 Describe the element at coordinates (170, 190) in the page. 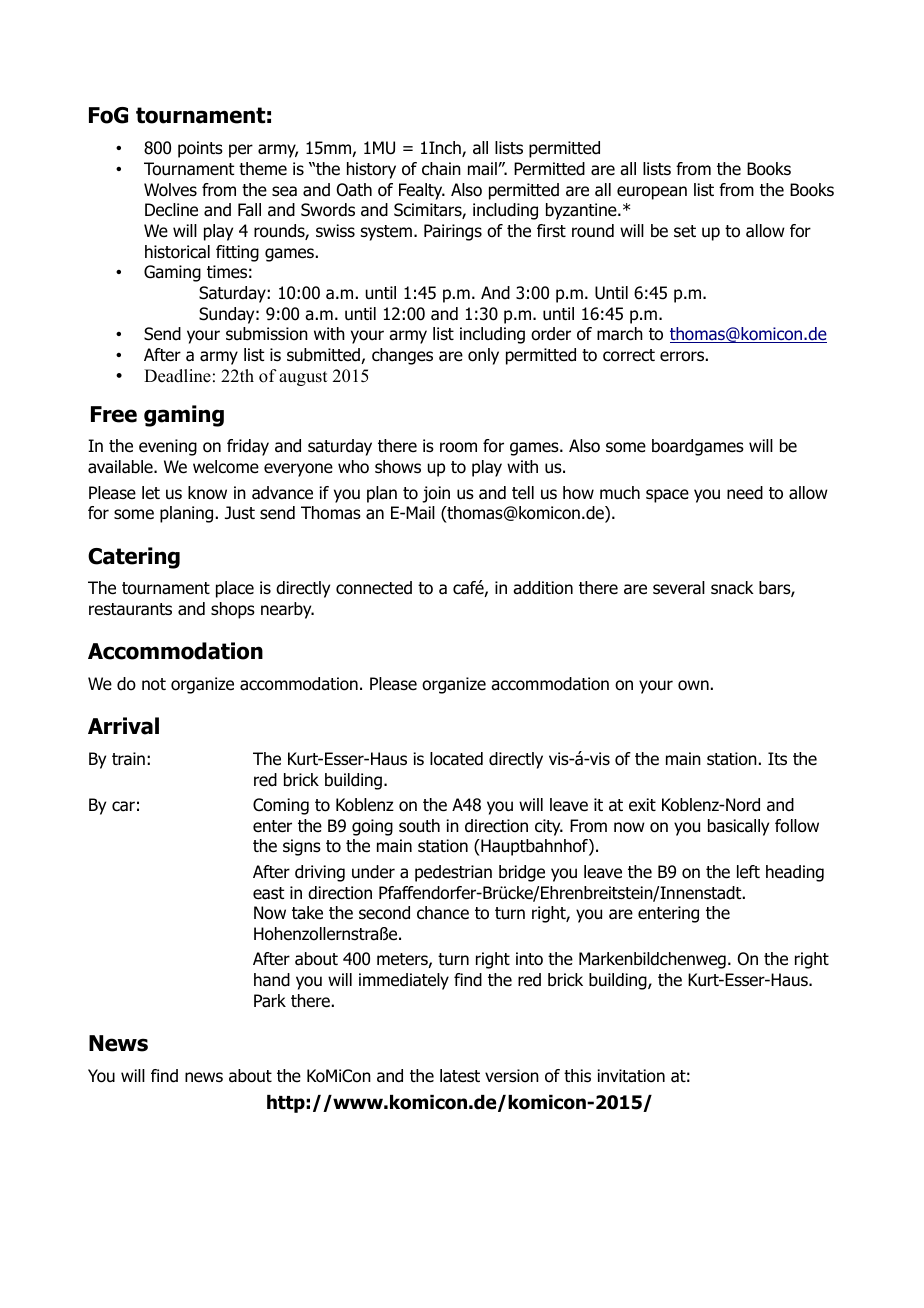

I see `Wolves` at that location.
